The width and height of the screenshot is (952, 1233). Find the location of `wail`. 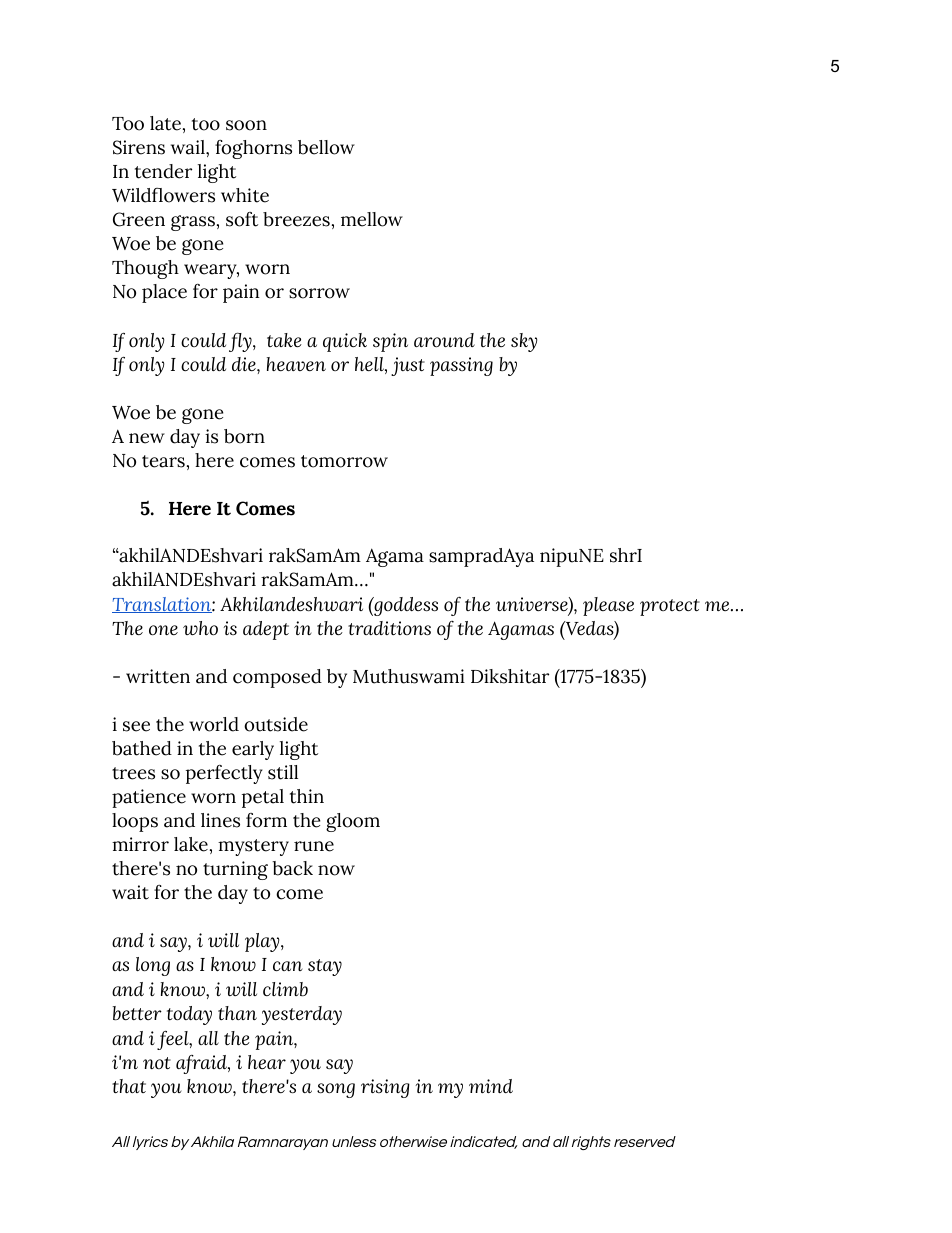

wail is located at coordinates (189, 147).
